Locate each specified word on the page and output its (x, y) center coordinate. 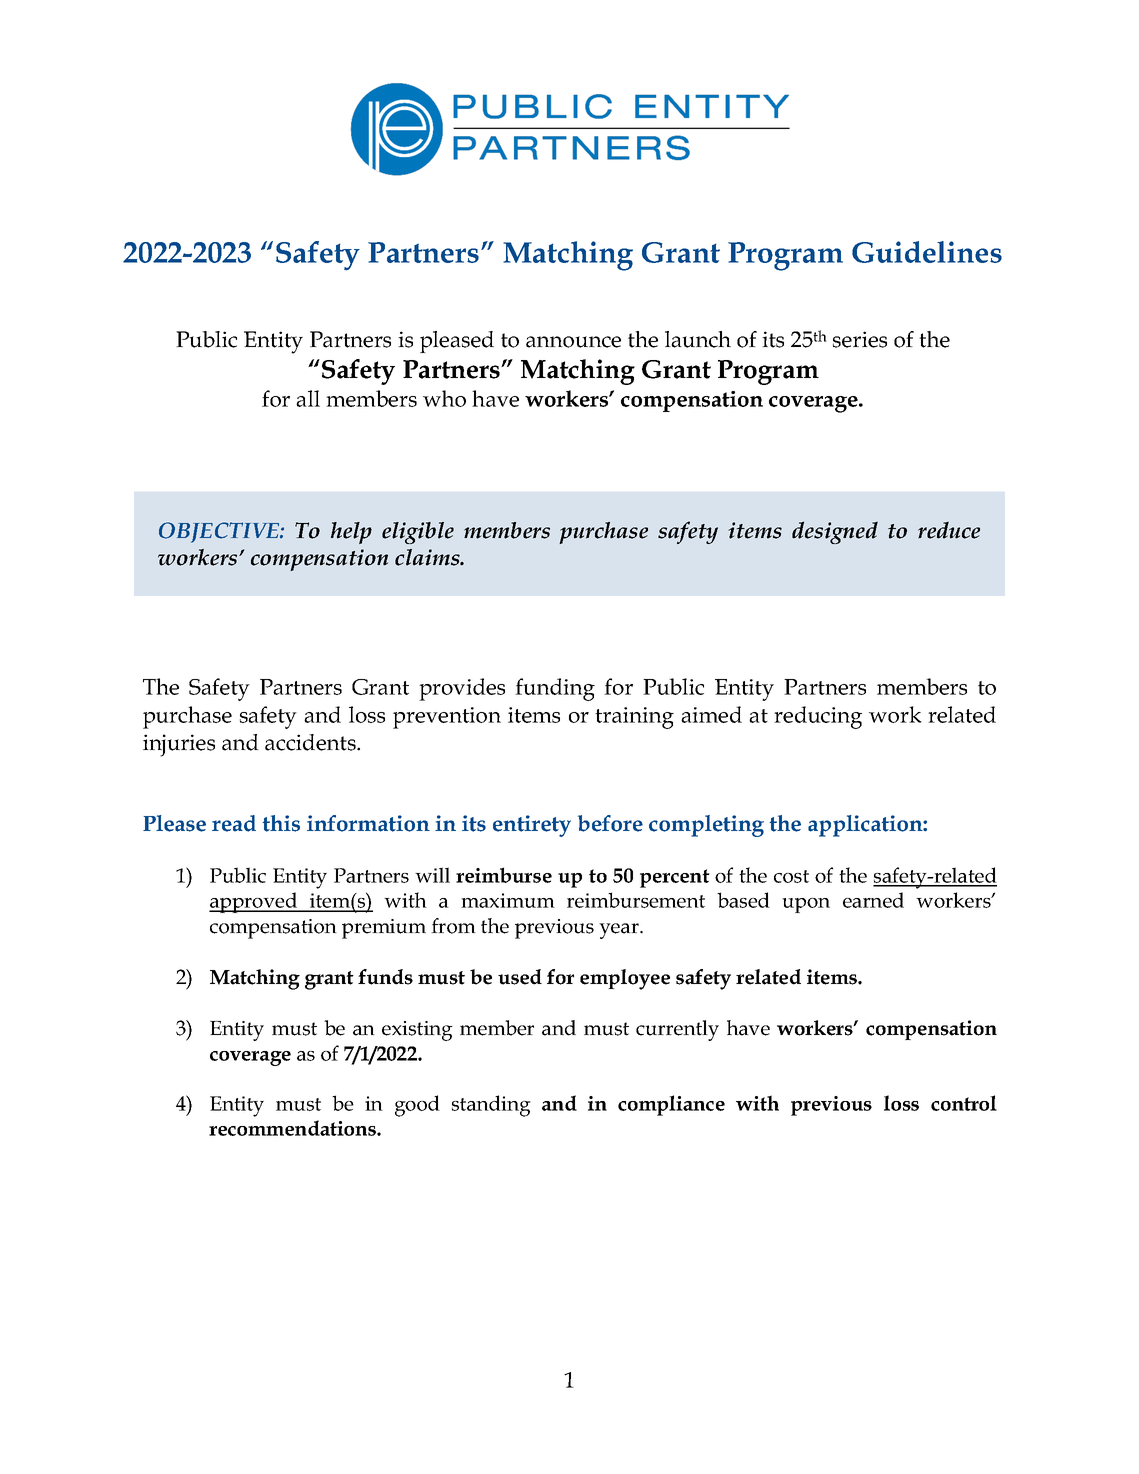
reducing (818, 717)
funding (555, 689)
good (417, 1106)
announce (573, 342)
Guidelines (927, 252)
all (308, 398)
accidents (311, 742)
